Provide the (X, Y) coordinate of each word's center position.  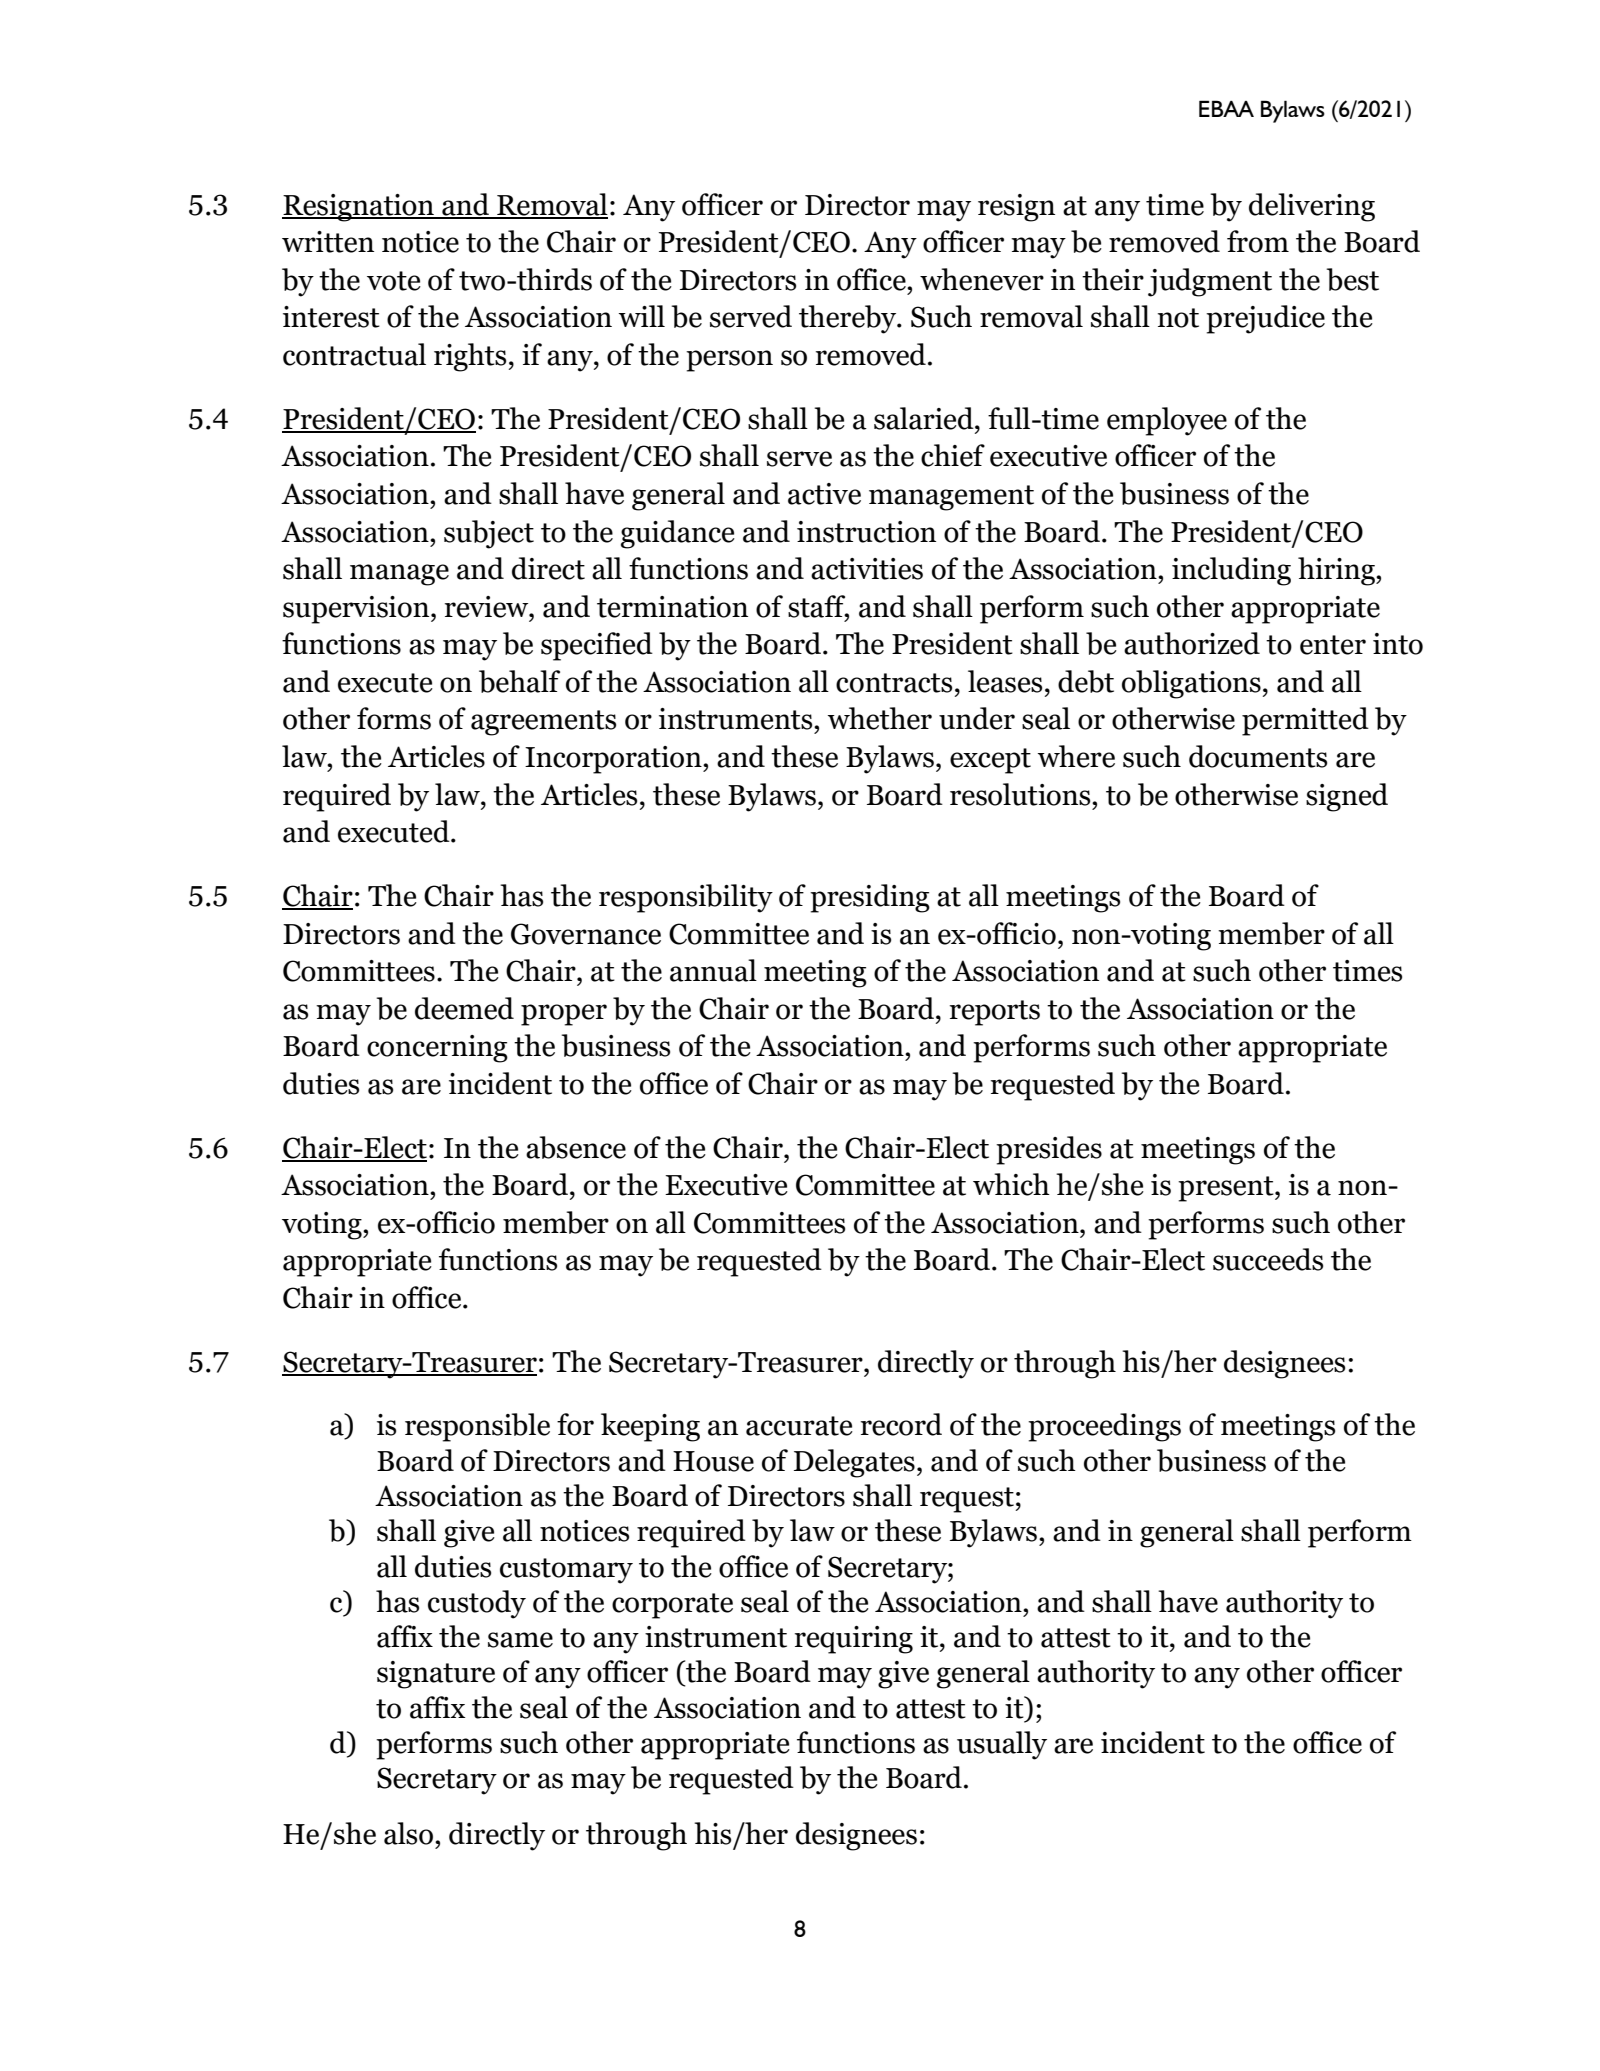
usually (1002, 1745)
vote (394, 281)
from (1258, 241)
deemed (464, 1008)
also (408, 1833)
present (1227, 1189)
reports (995, 1013)
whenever (982, 279)
